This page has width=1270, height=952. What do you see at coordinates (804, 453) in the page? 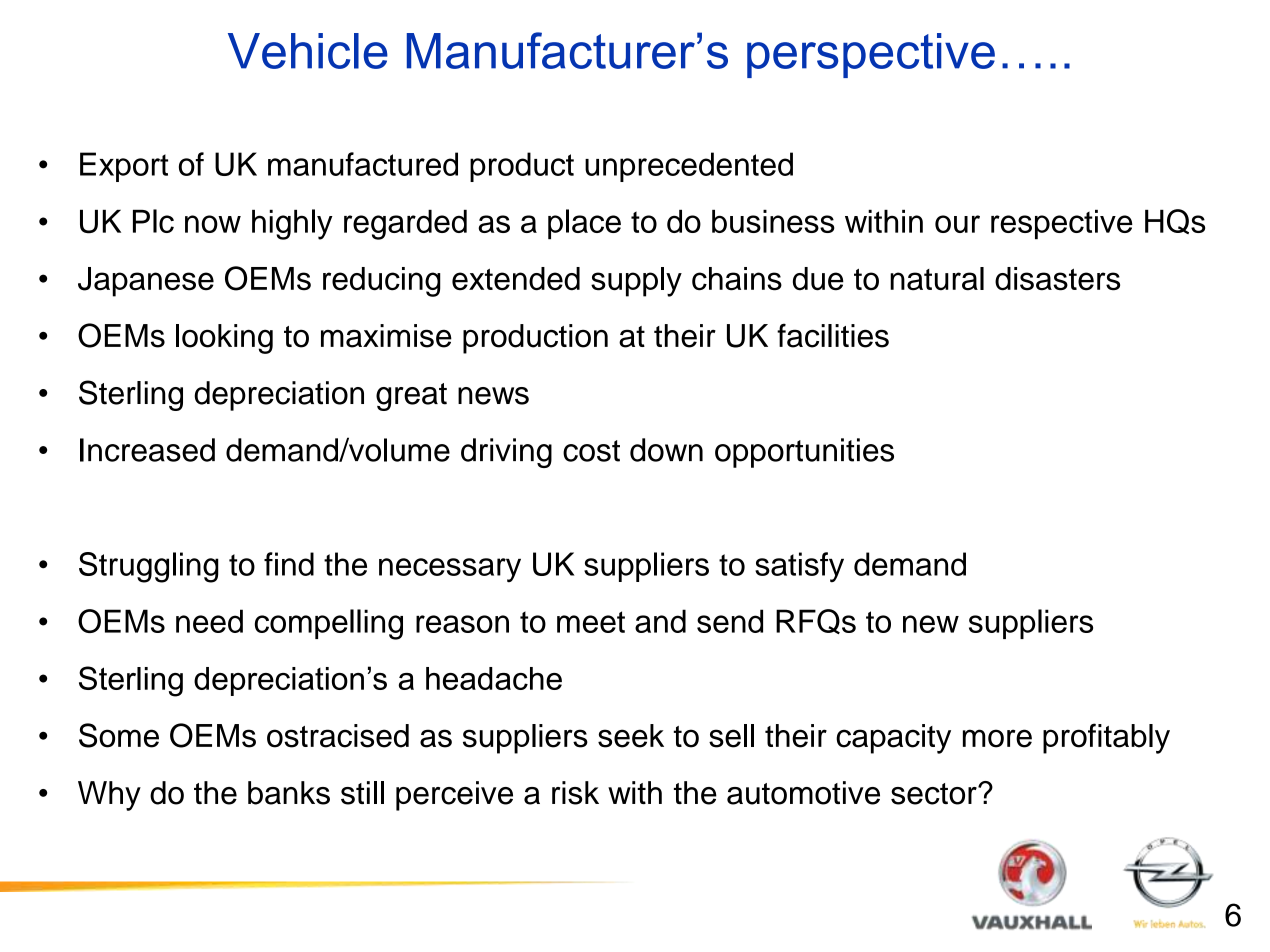
I see `opportunities` at bounding box center [804, 453].
